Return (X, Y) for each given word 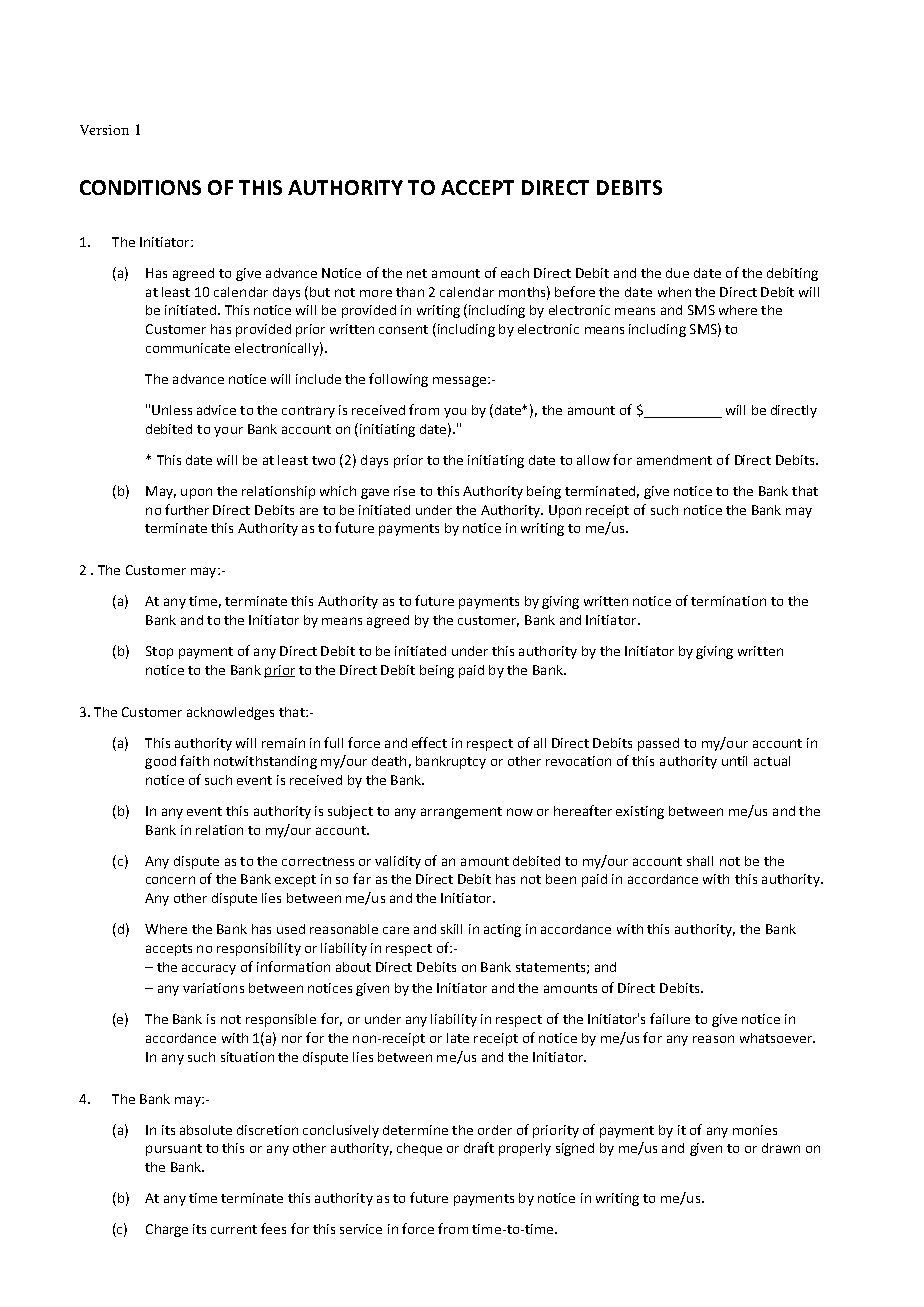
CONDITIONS (140, 187)
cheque (419, 1149)
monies (755, 1130)
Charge (167, 1230)
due (677, 273)
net (417, 273)
